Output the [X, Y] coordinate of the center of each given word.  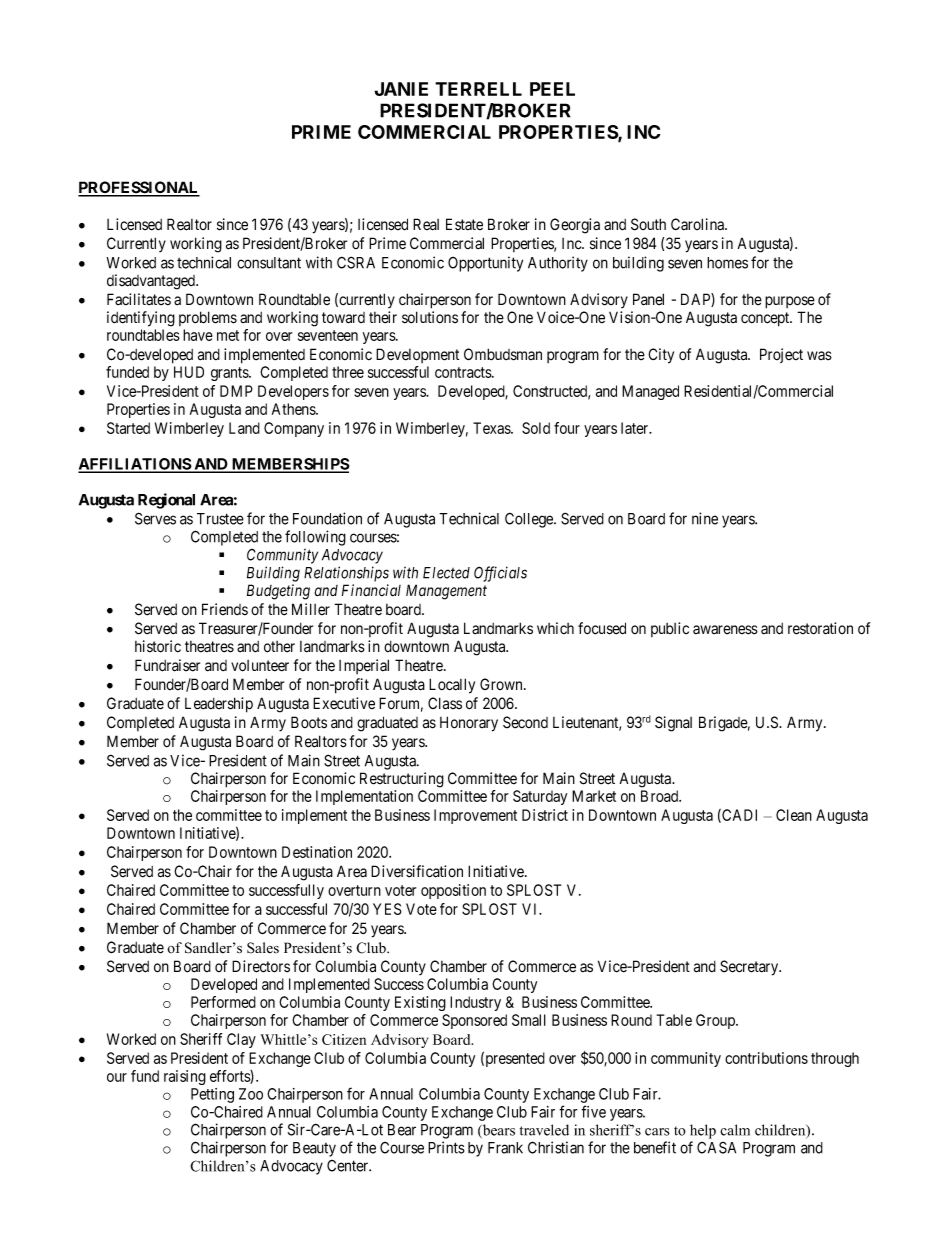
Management [446, 592]
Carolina [698, 224]
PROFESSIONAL [139, 188]
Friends [225, 609]
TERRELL [478, 89]
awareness [725, 630]
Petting [212, 1095]
